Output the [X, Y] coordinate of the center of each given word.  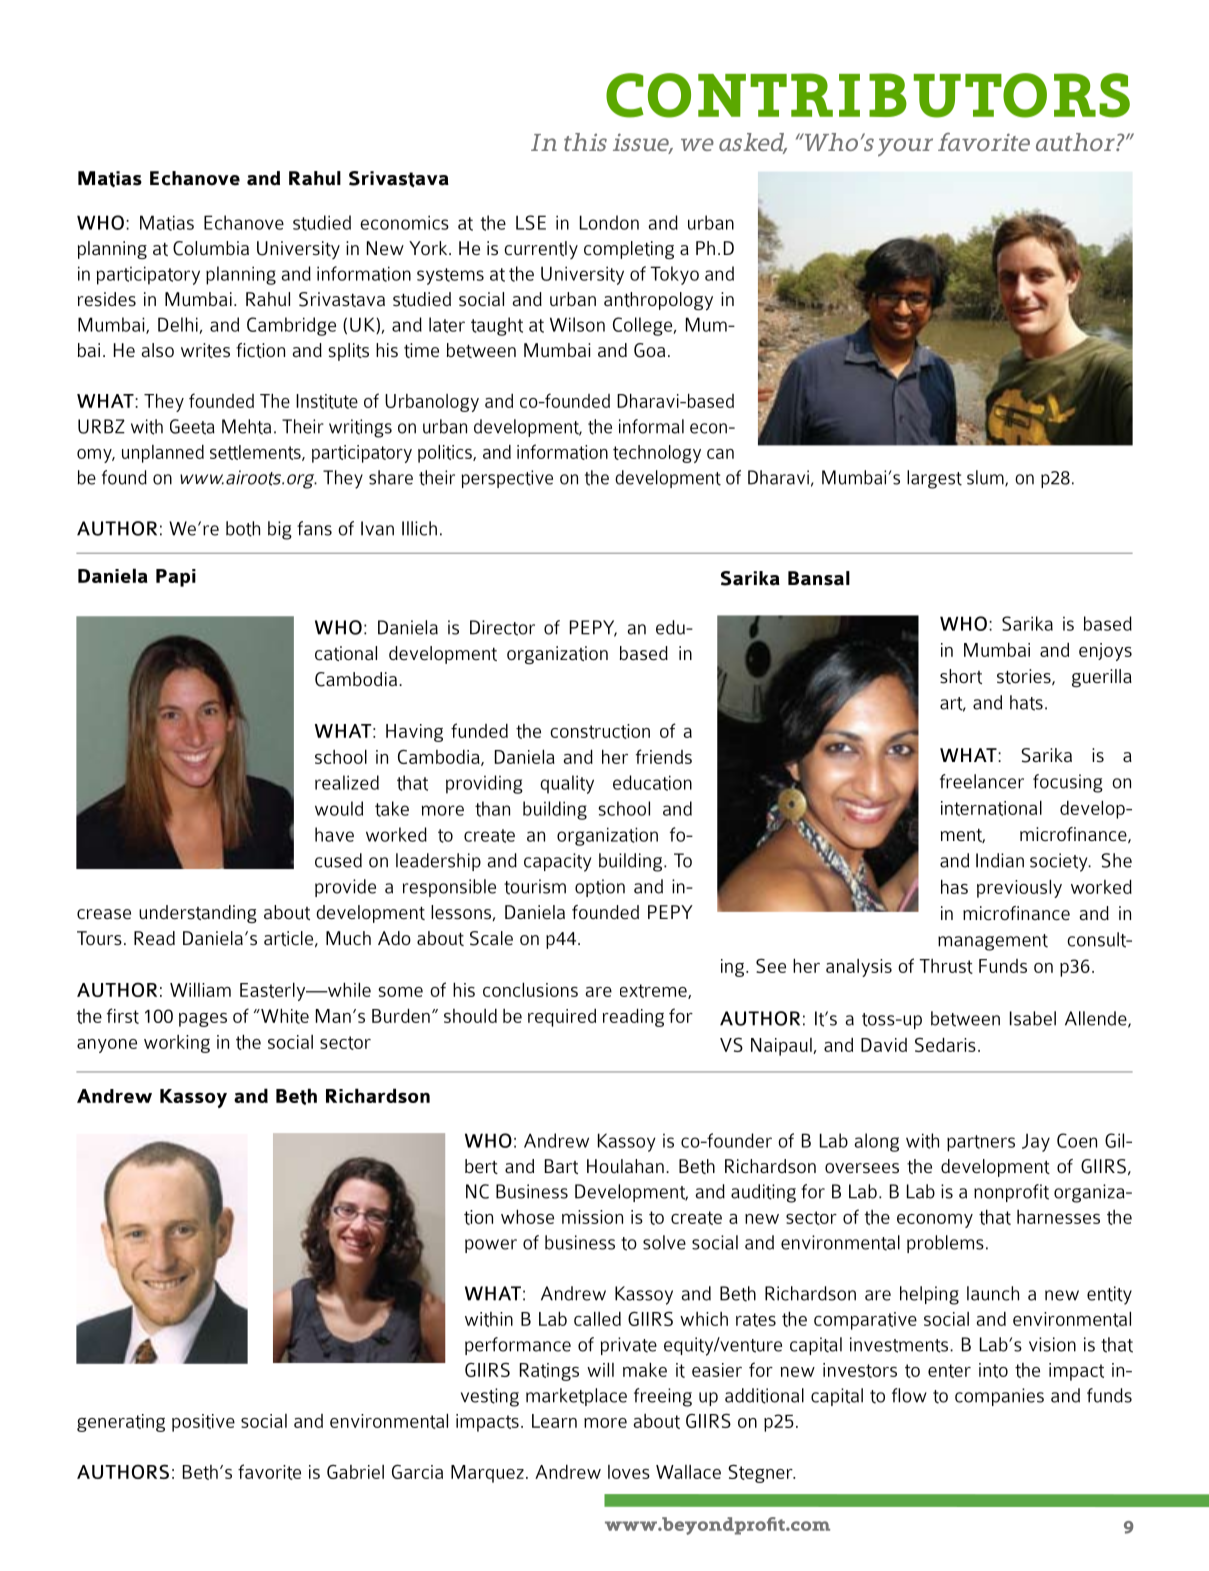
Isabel [1033, 1018]
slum [986, 478]
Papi [176, 578]
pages [203, 1020]
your [905, 147]
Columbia [211, 248]
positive [203, 1423]
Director [502, 628]
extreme [654, 991]
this [585, 142]
